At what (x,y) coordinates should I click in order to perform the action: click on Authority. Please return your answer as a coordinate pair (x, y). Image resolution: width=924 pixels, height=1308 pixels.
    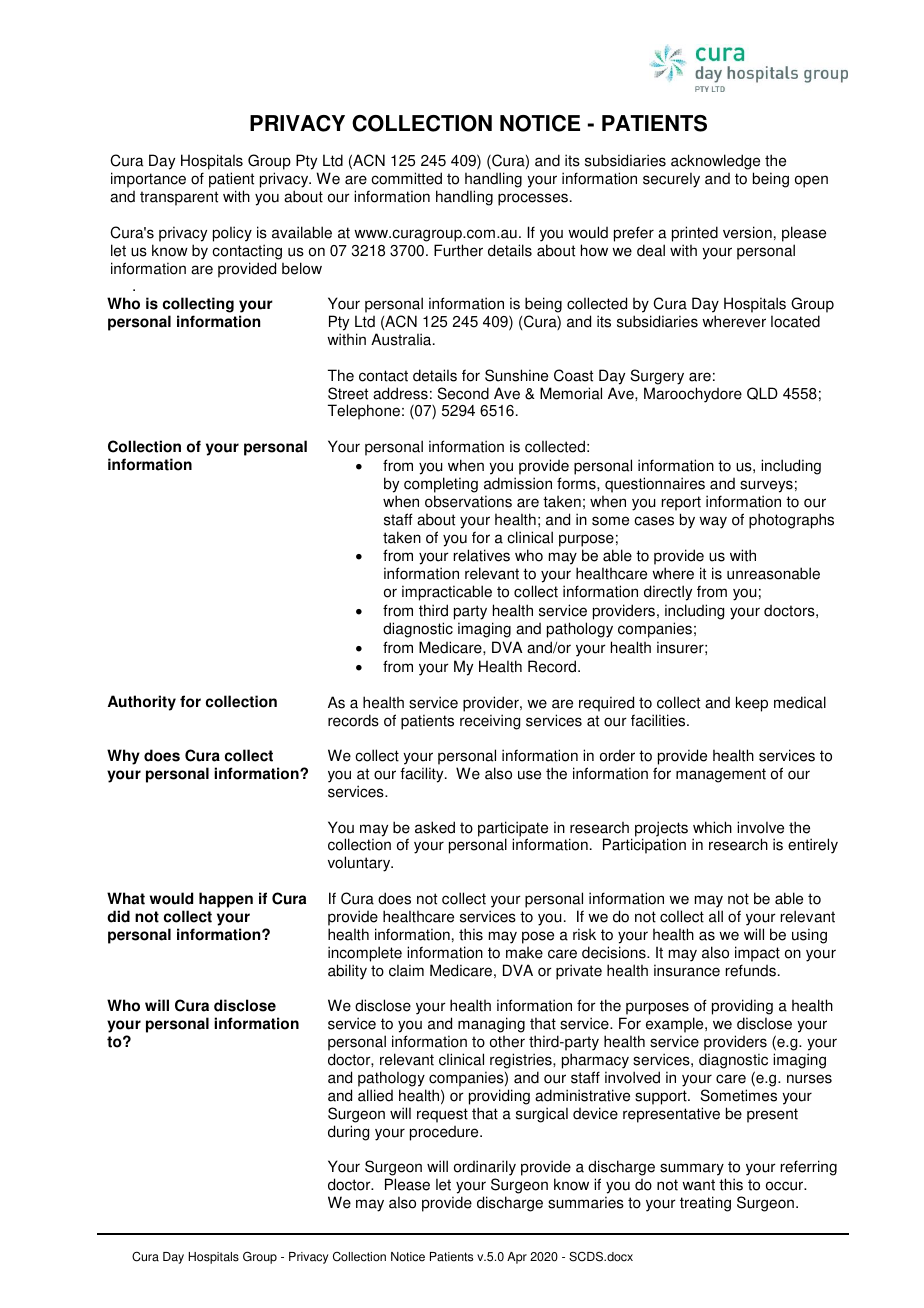
    Looking at the image, I should click on (142, 703).
